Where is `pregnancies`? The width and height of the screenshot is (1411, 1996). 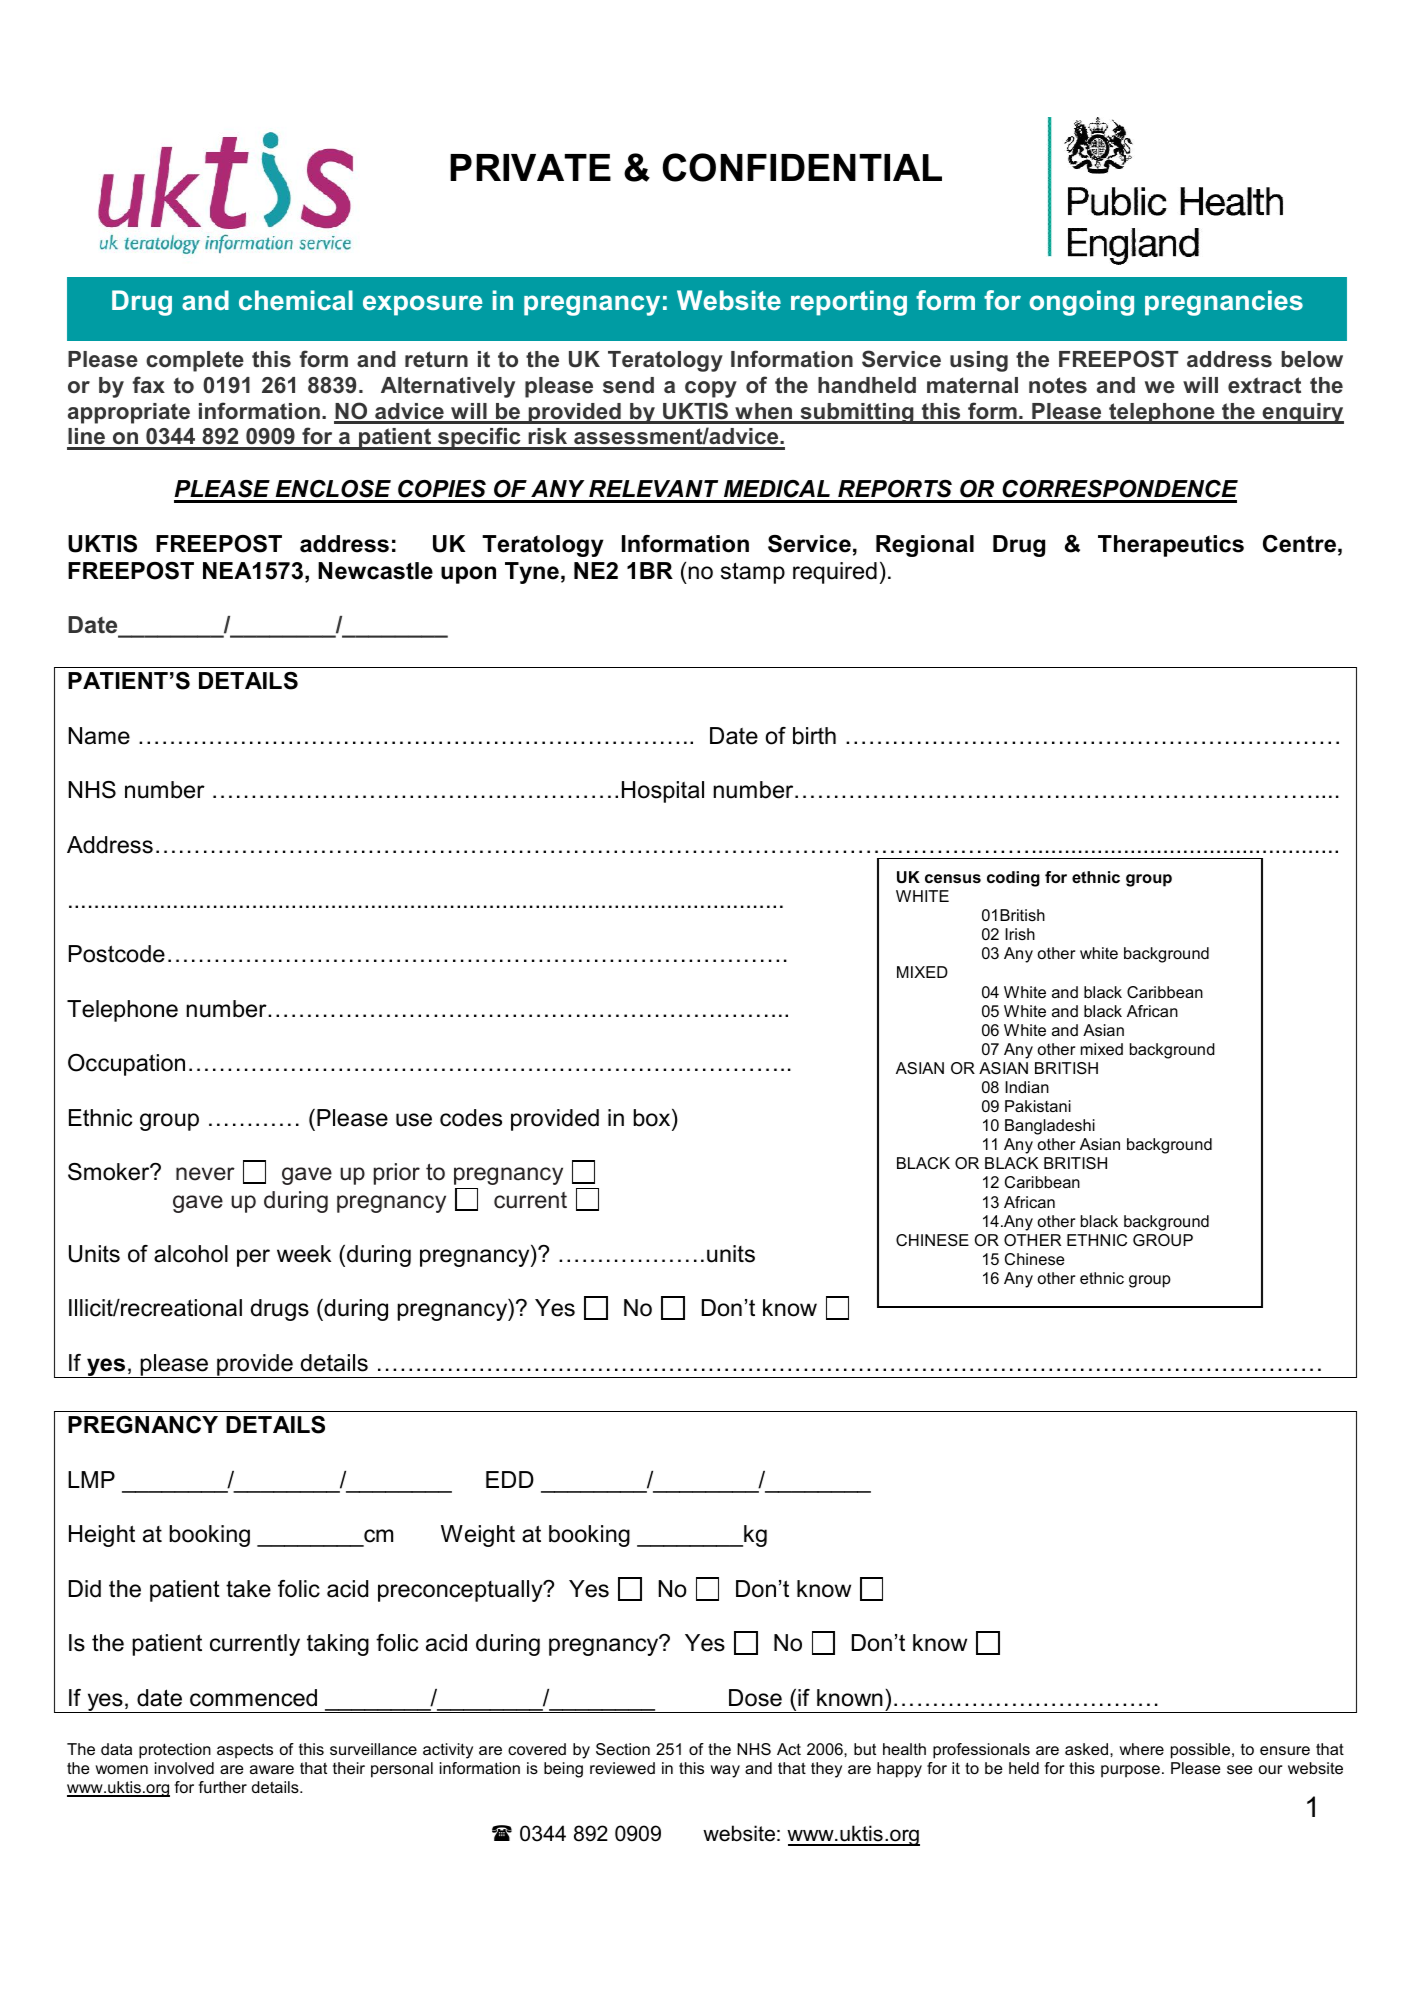 pregnancies is located at coordinates (1224, 303).
